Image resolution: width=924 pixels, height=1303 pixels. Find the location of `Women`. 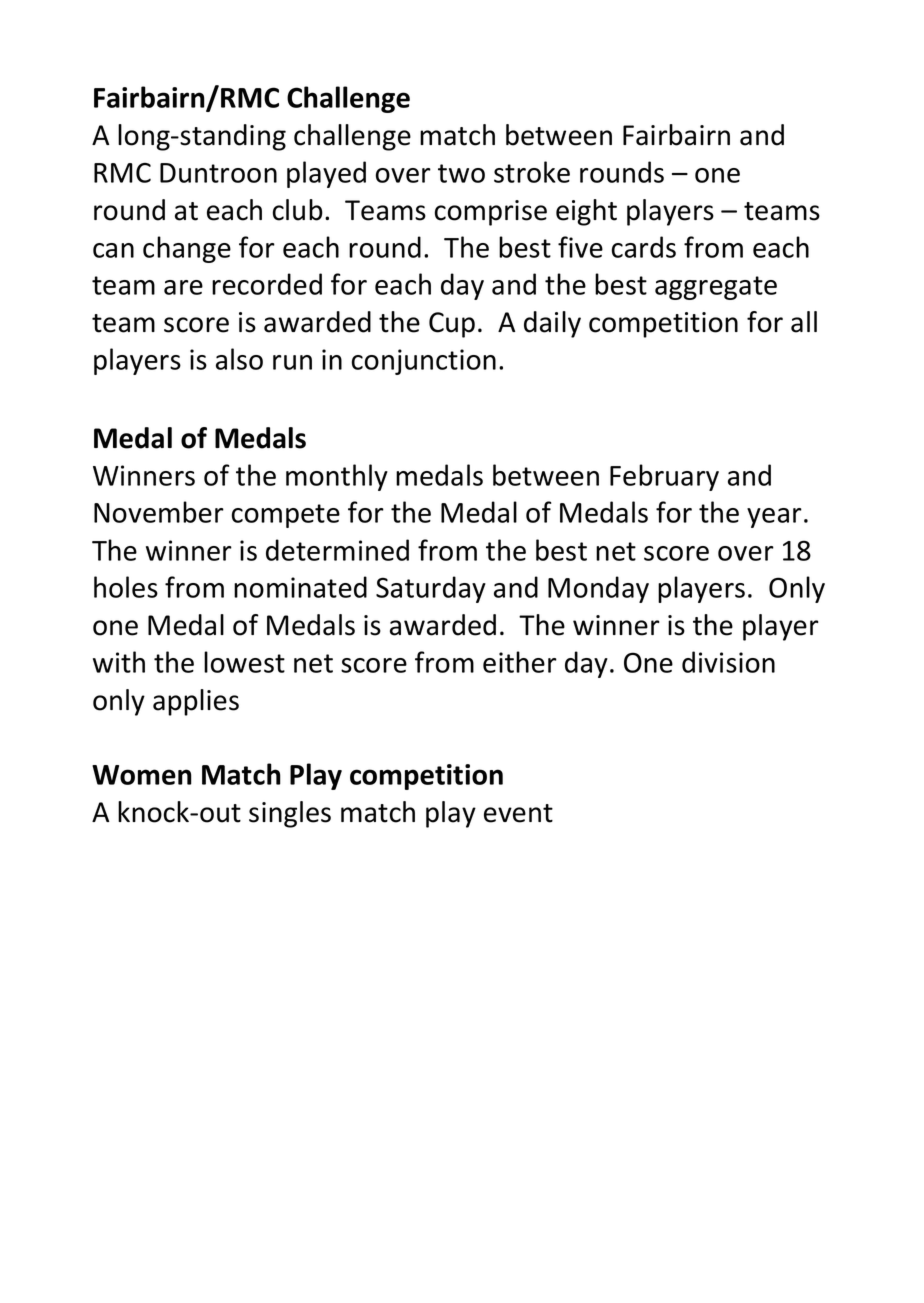

Women is located at coordinates (142, 775).
